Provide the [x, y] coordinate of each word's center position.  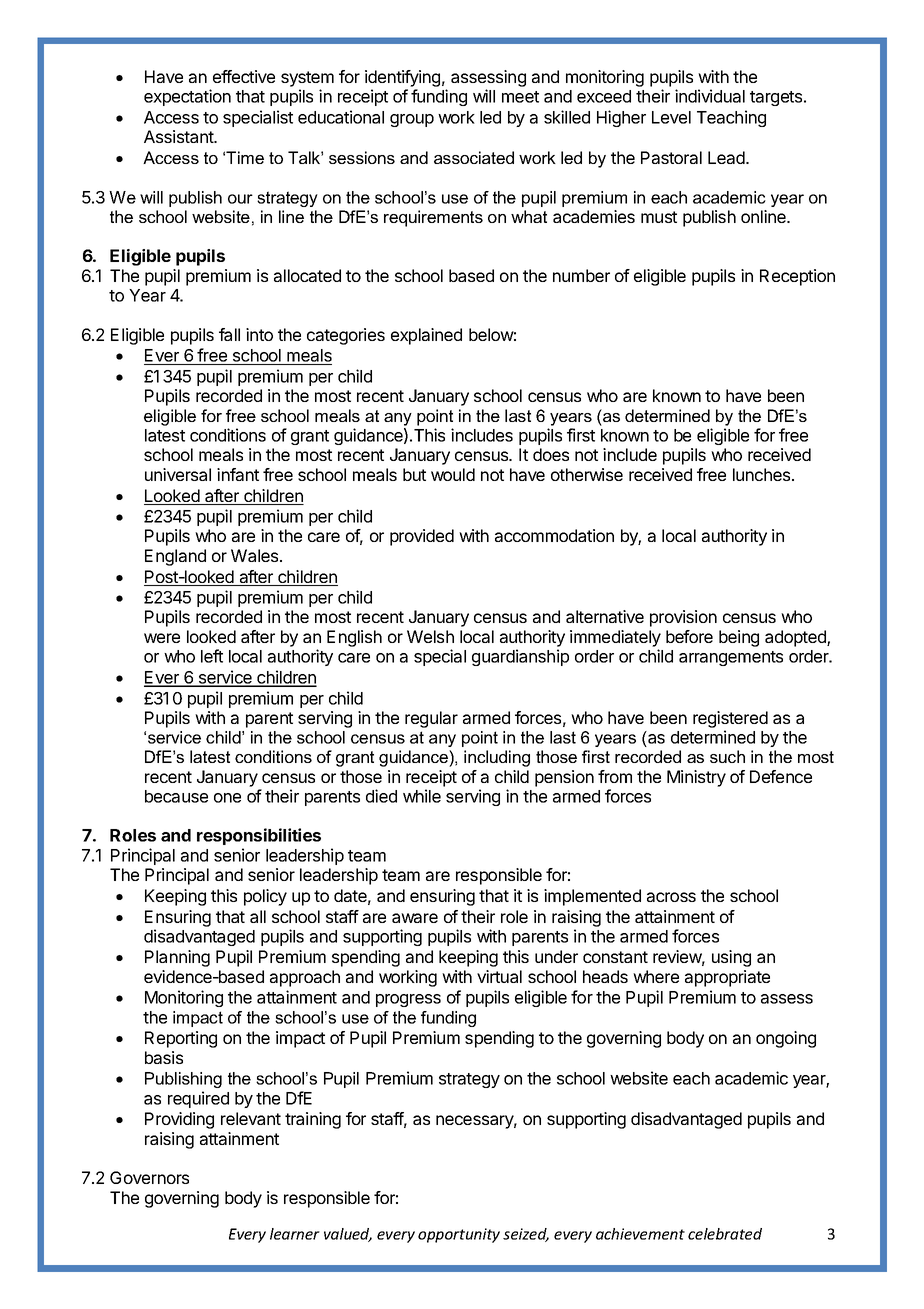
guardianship [520, 657]
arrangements [731, 658]
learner [295, 1234]
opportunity [459, 1235]
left [212, 656]
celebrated [725, 1234]
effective [244, 76]
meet [520, 97]
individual [710, 96]
